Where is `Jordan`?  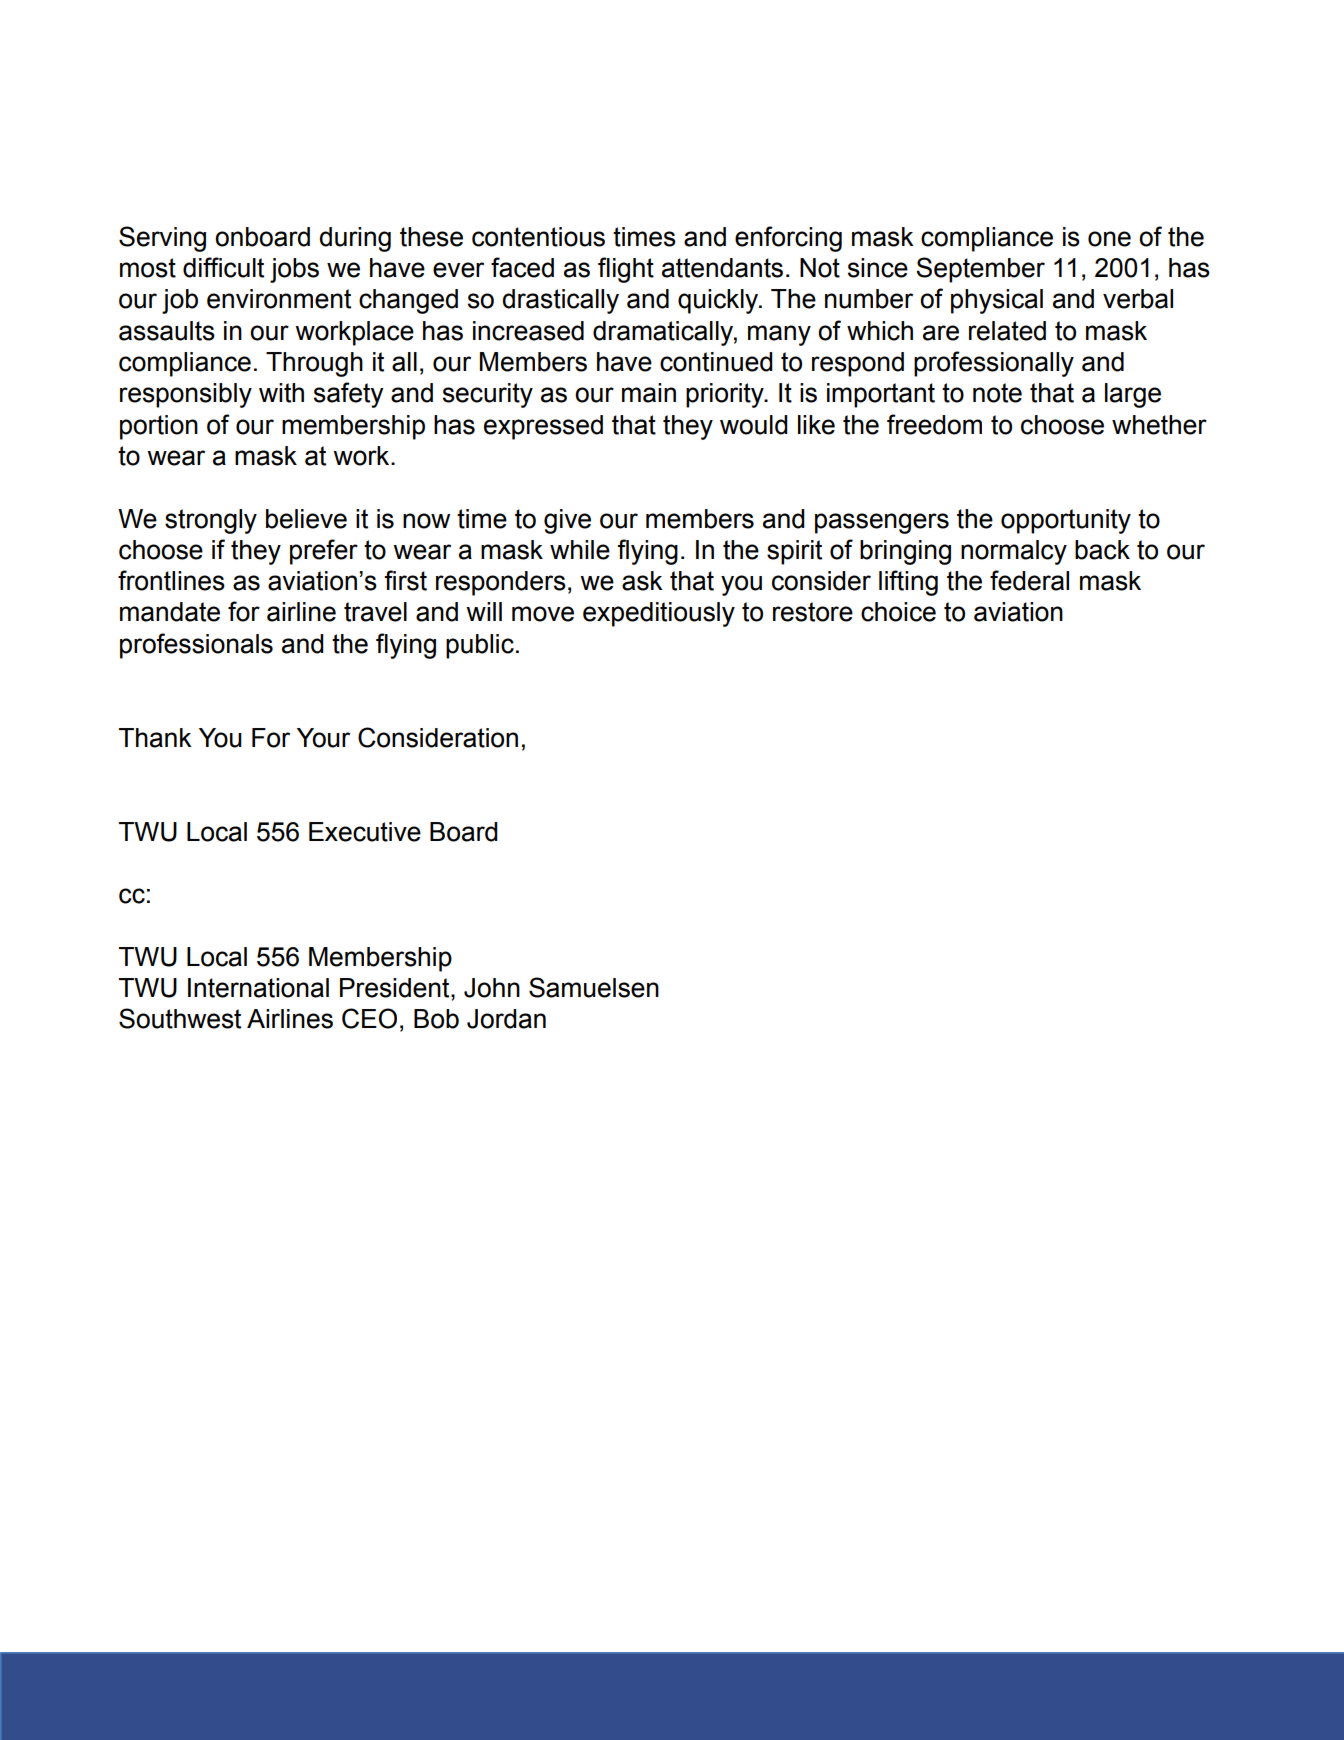 Jordan is located at coordinates (506, 1019).
